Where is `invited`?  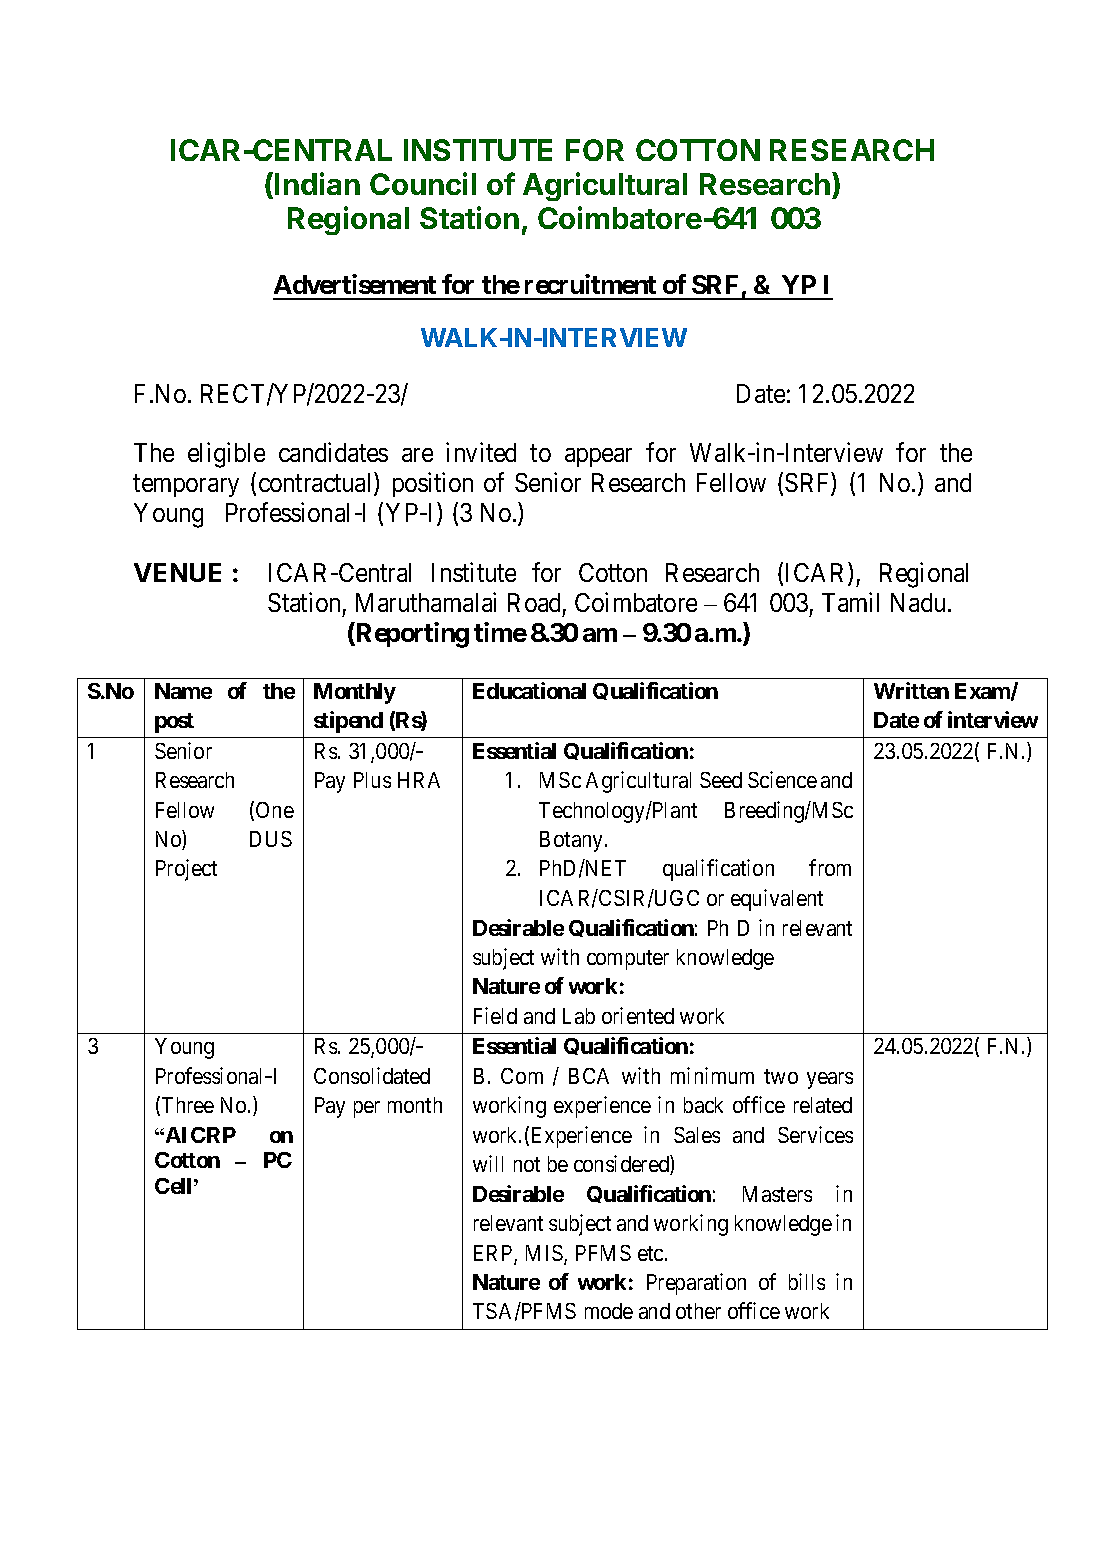
invited is located at coordinates (481, 452).
